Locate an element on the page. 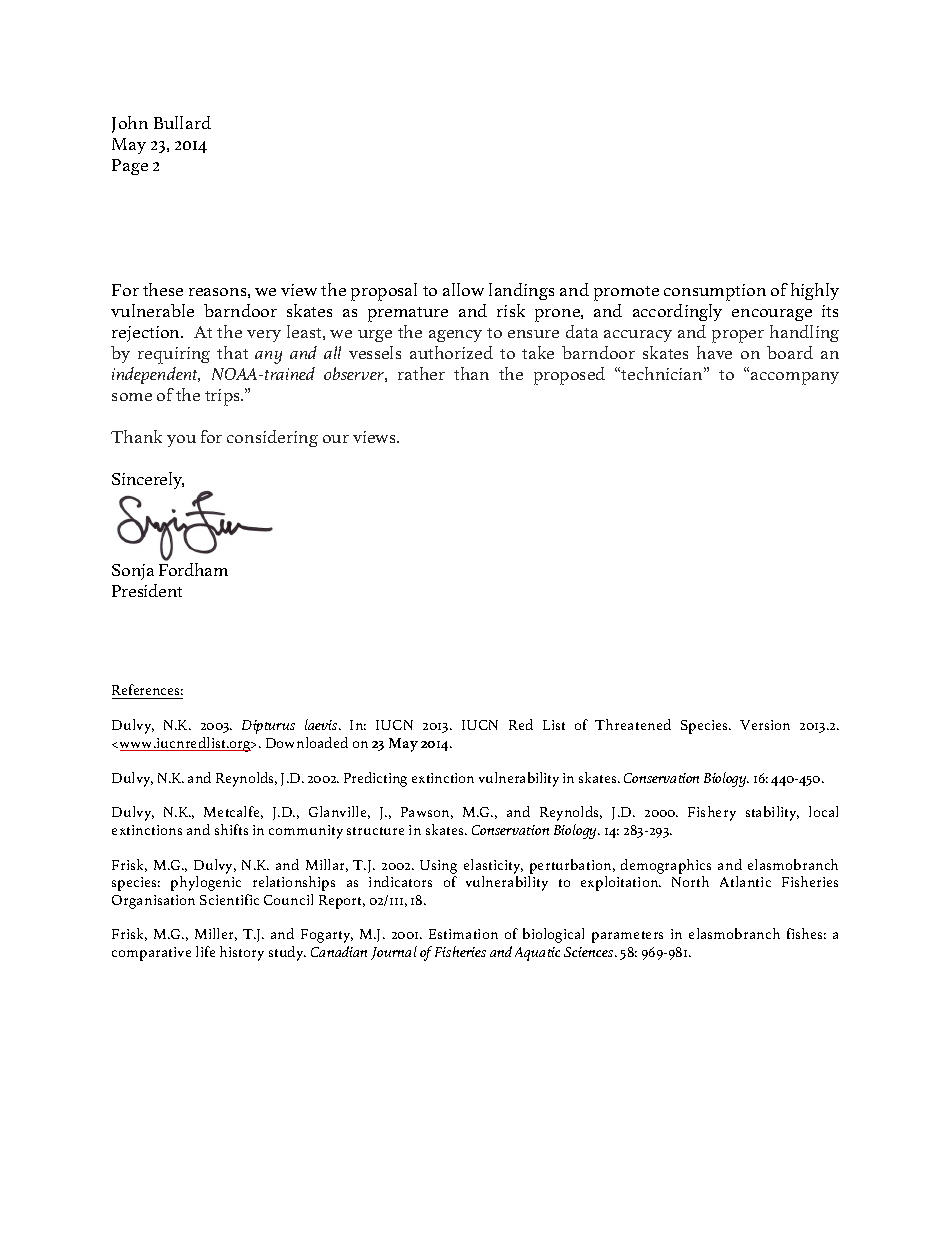 The image size is (952, 1233). Threatened is located at coordinates (633, 724).
